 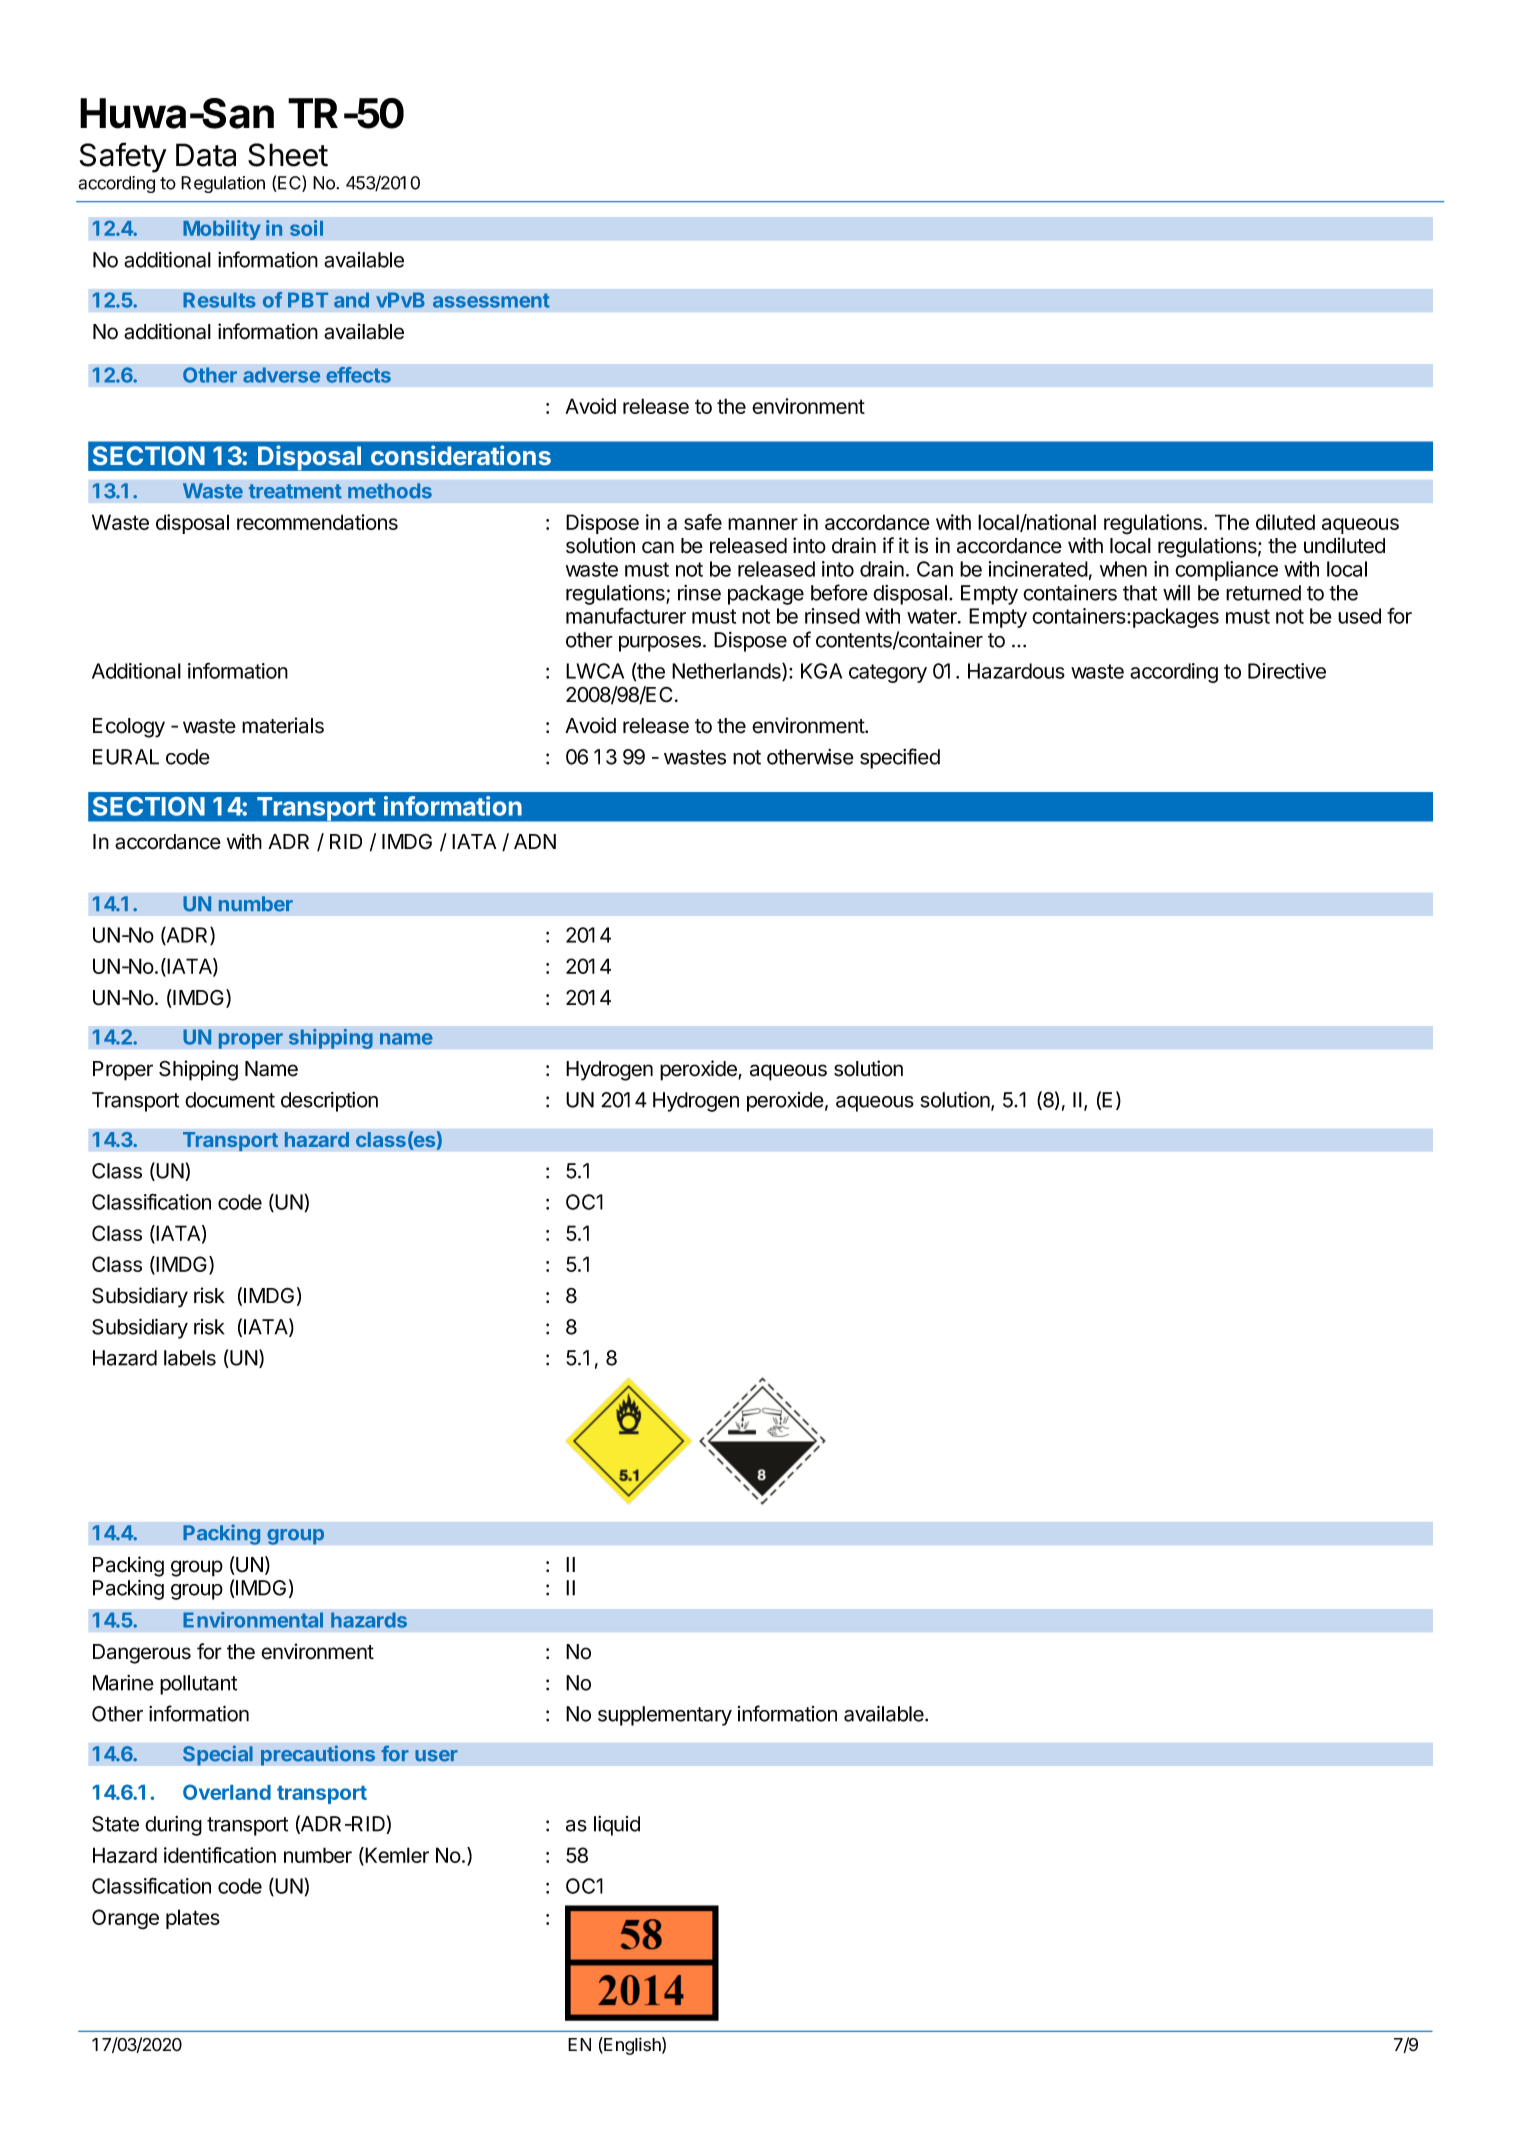 I want to click on ADN, so click(x=535, y=841).
